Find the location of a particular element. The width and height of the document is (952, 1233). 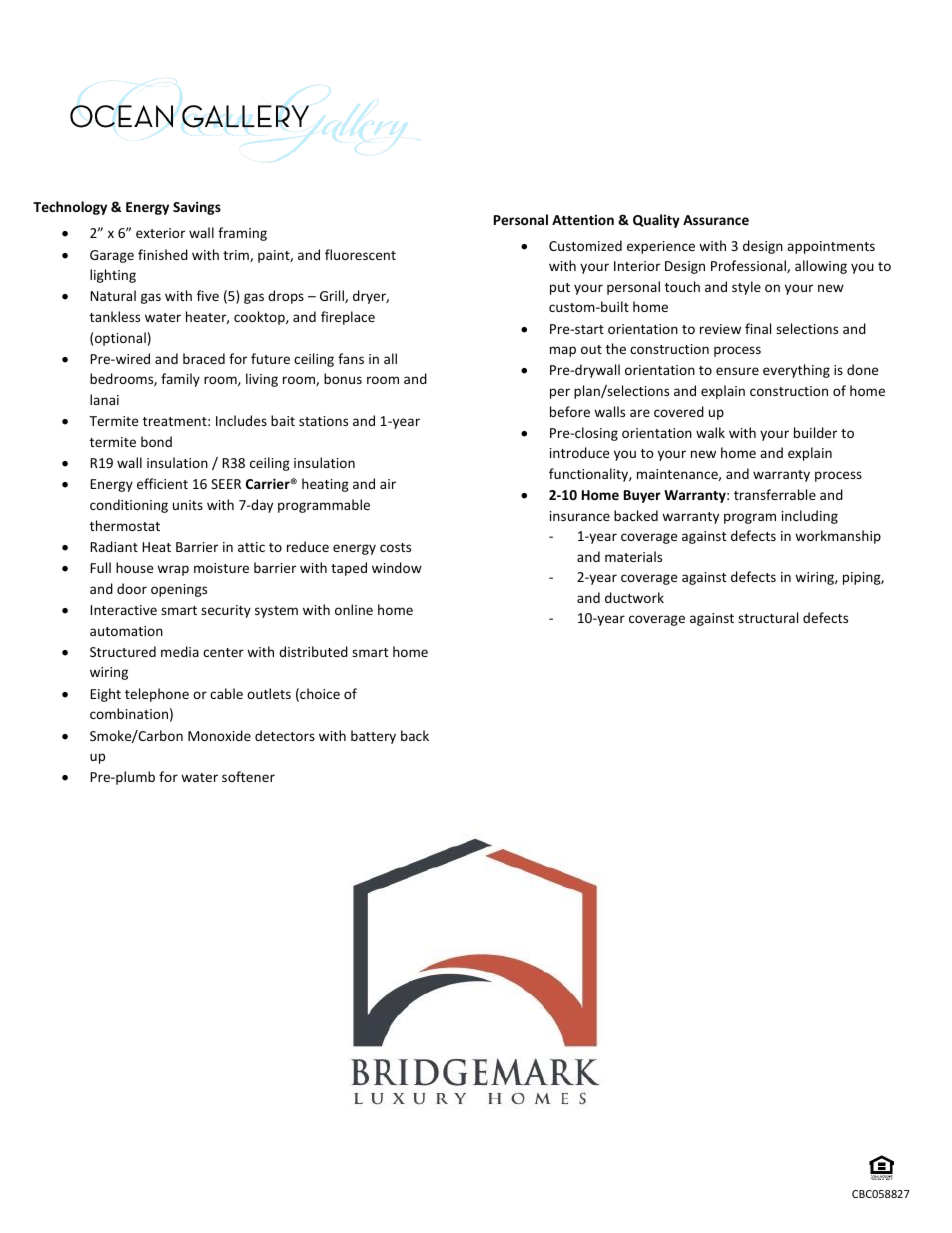

structural is located at coordinates (768, 617).
